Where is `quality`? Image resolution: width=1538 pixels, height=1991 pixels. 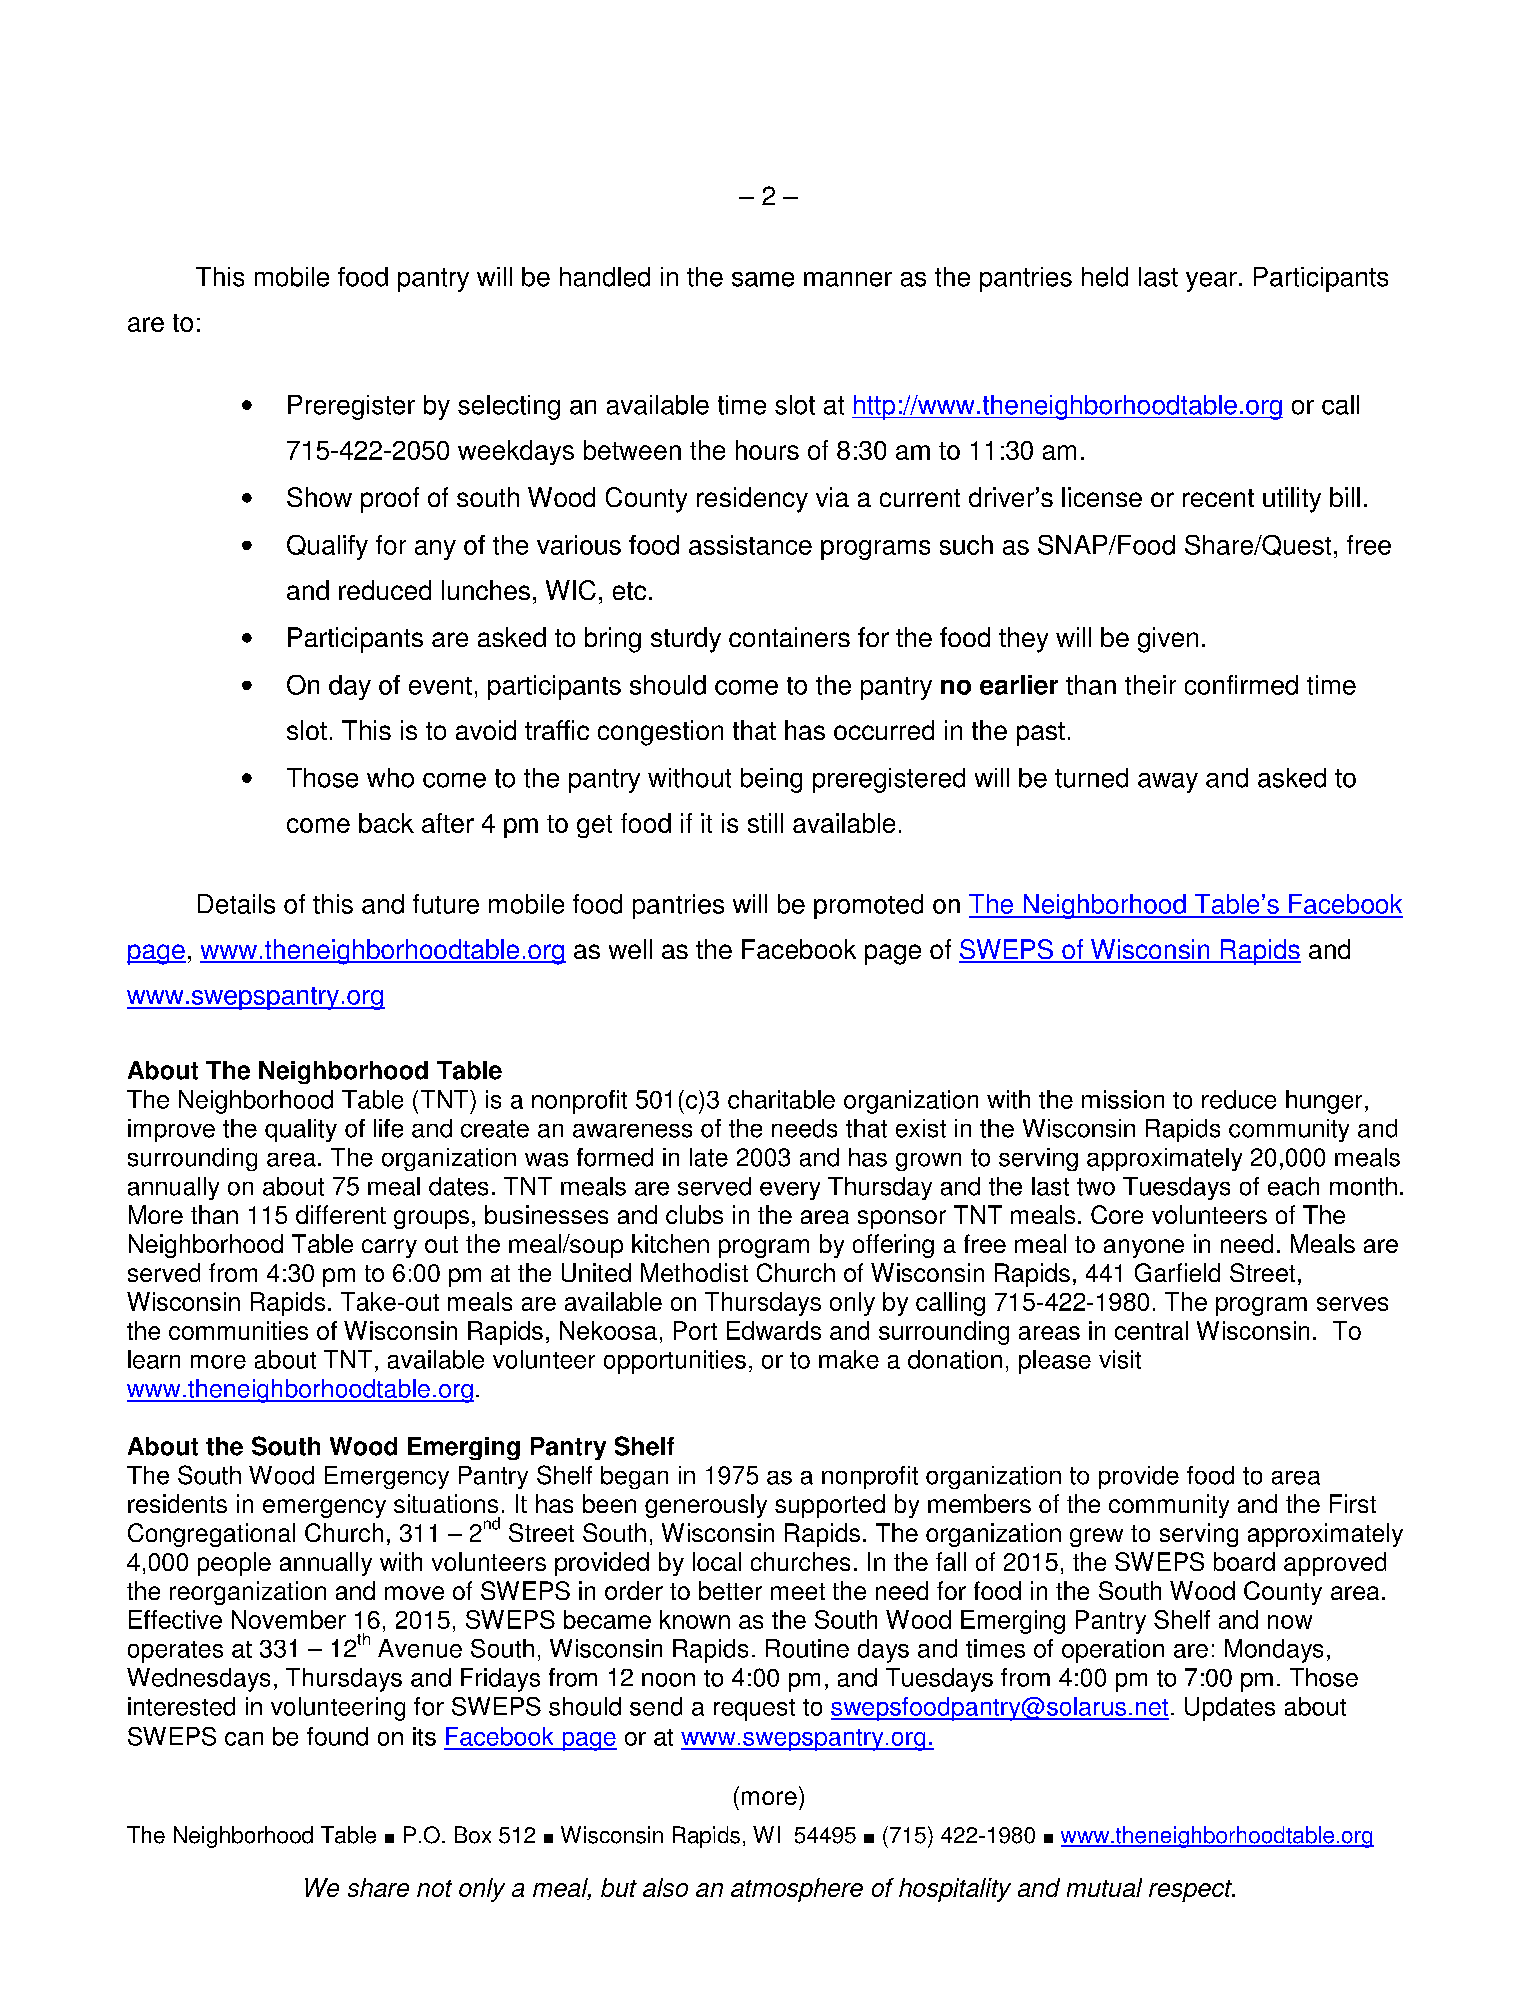
quality is located at coordinates (301, 1130).
